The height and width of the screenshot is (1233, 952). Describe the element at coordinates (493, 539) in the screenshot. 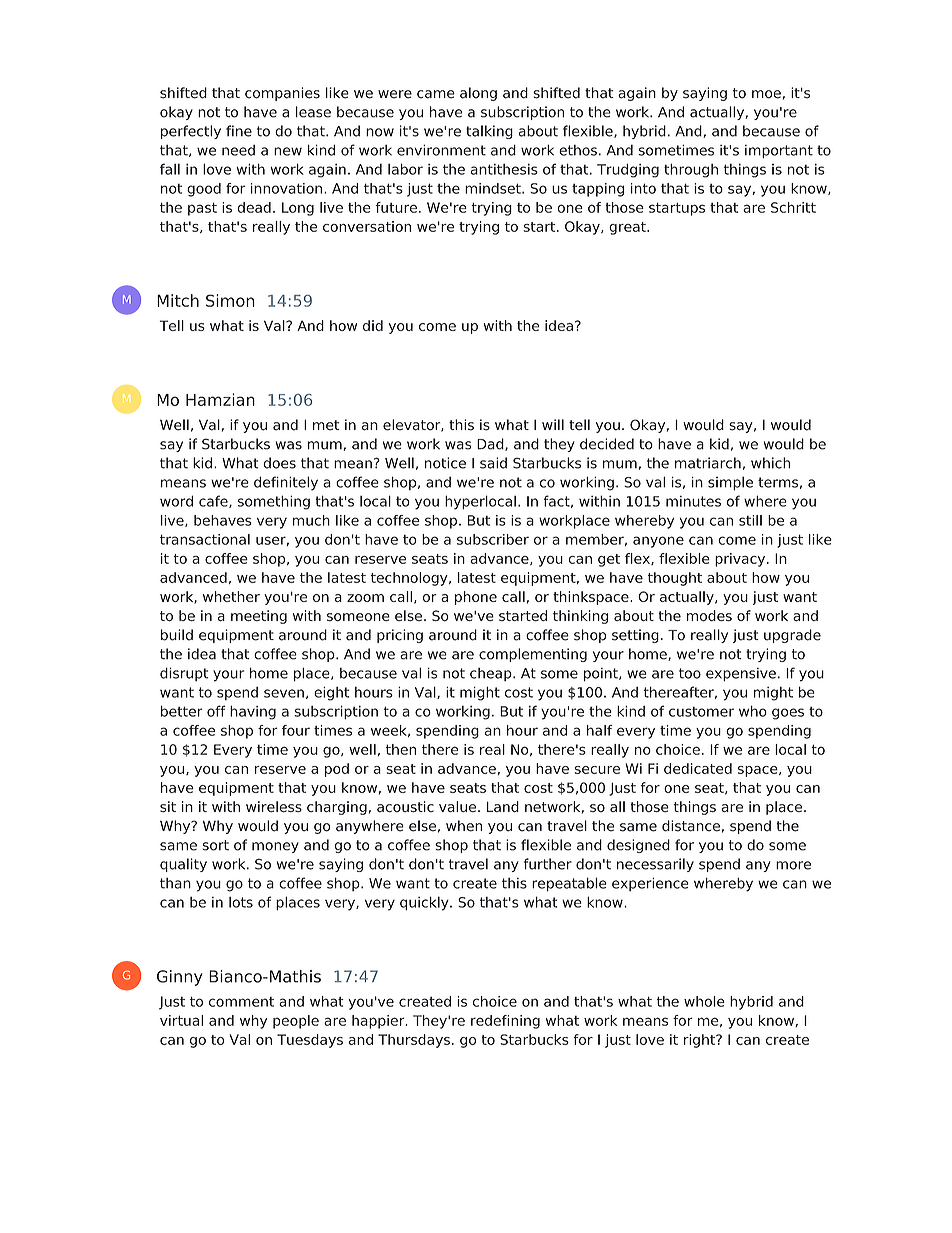

I see `subscriber` at that location.
